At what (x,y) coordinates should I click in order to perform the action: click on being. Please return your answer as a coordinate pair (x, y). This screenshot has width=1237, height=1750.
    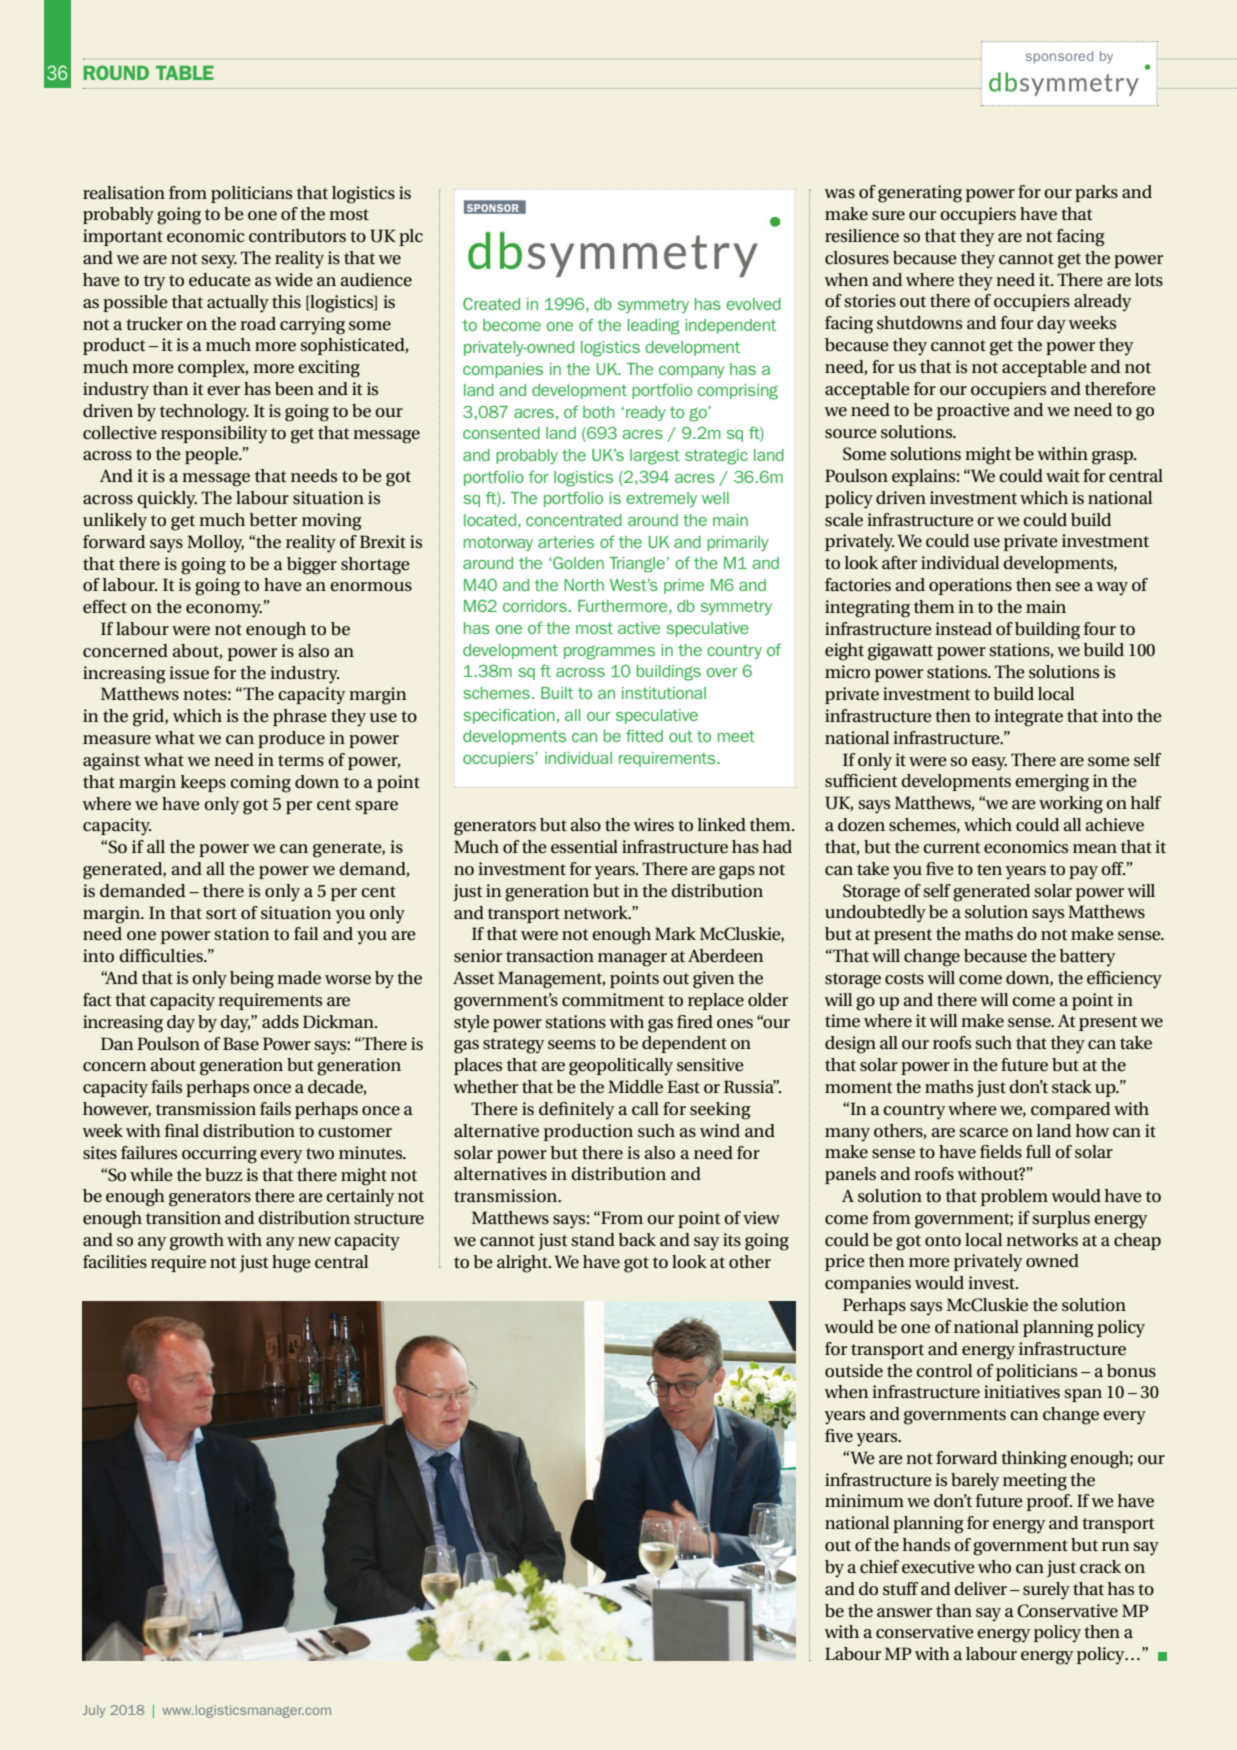
    Looking at the image, I should click on (252, 980).
